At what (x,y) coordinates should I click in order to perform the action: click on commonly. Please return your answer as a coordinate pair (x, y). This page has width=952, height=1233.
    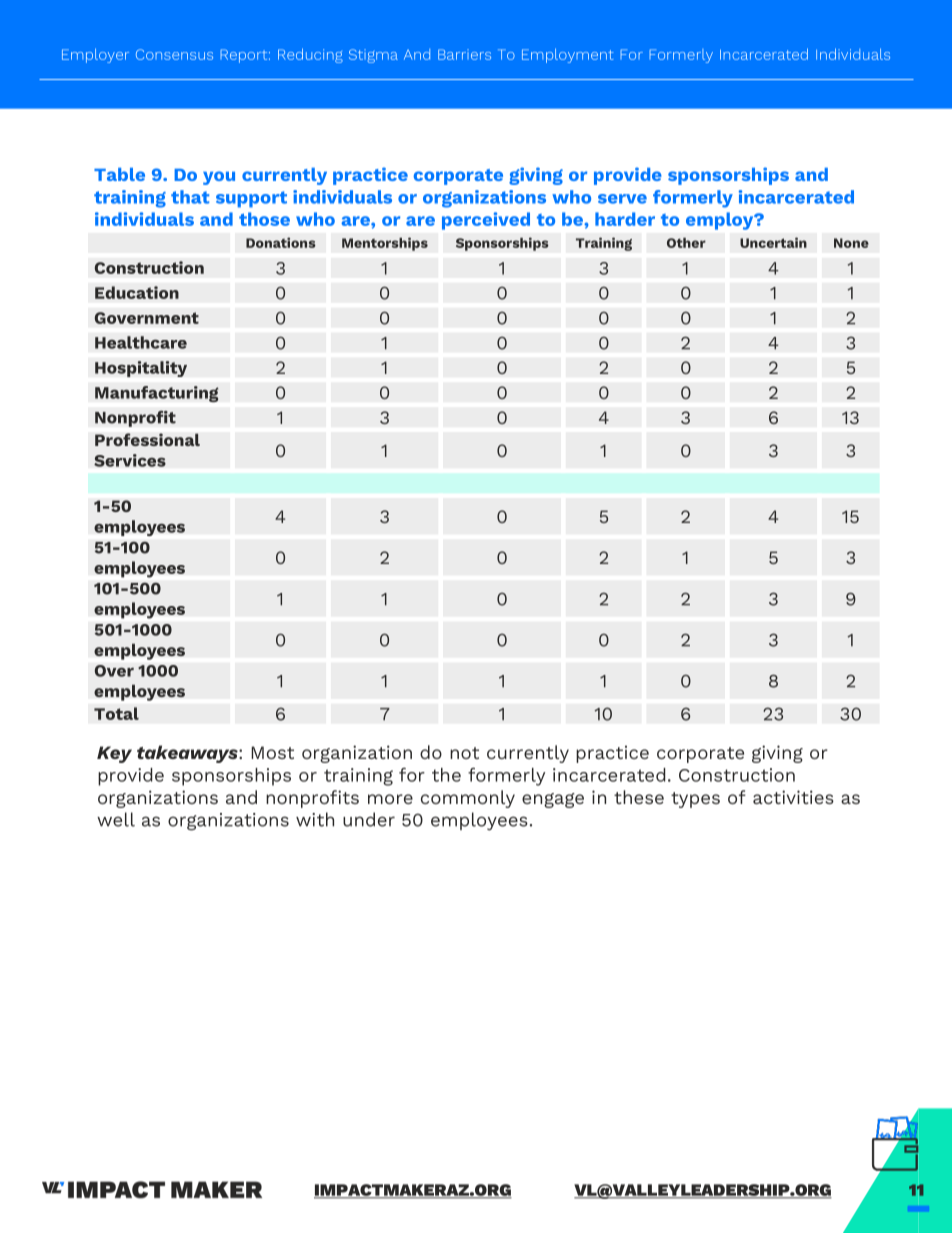
    Looking at the image, I should click on (468, 799).
